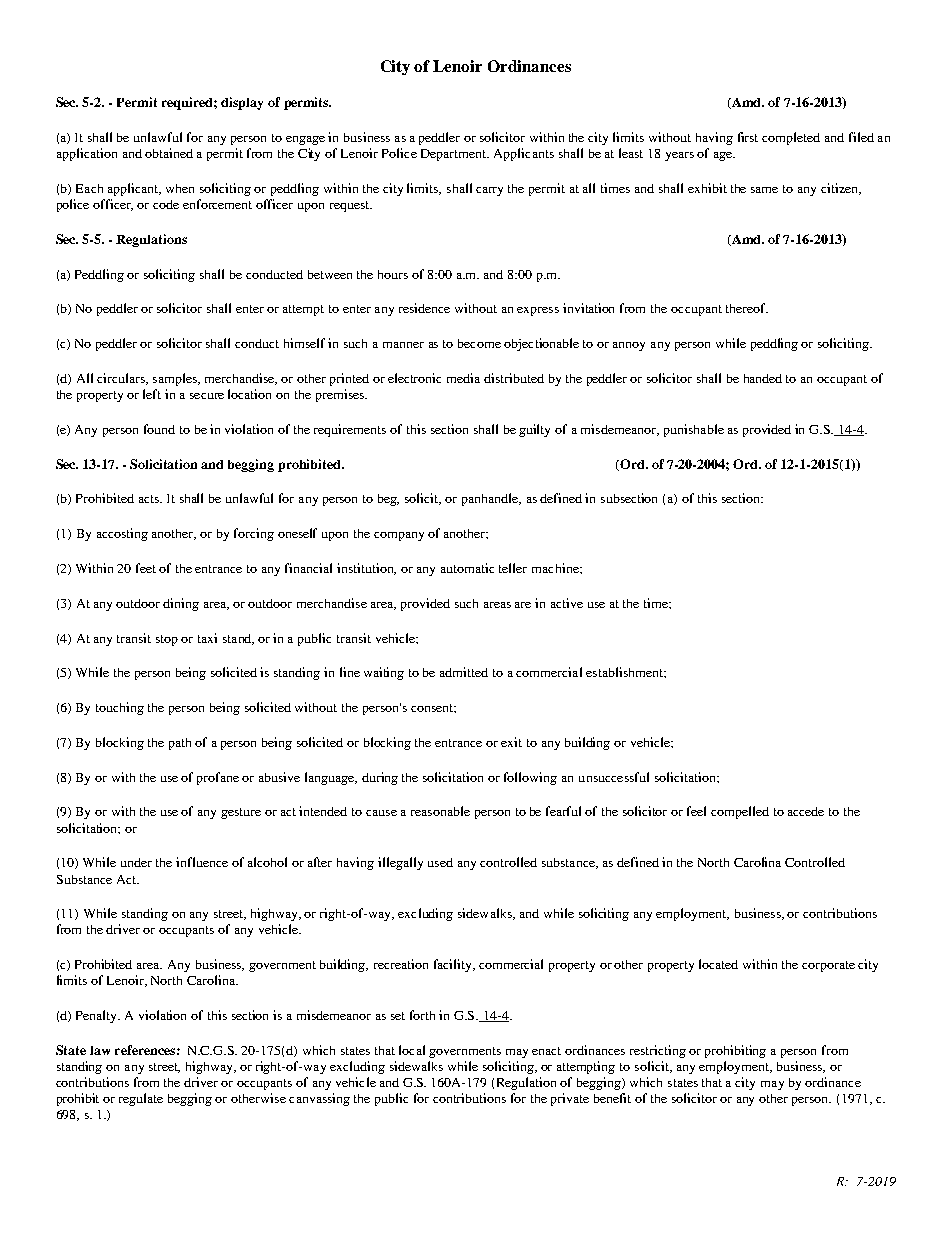 The height and width of the page is (1233, 952). I want to click on obtained, so click(169, 153).
